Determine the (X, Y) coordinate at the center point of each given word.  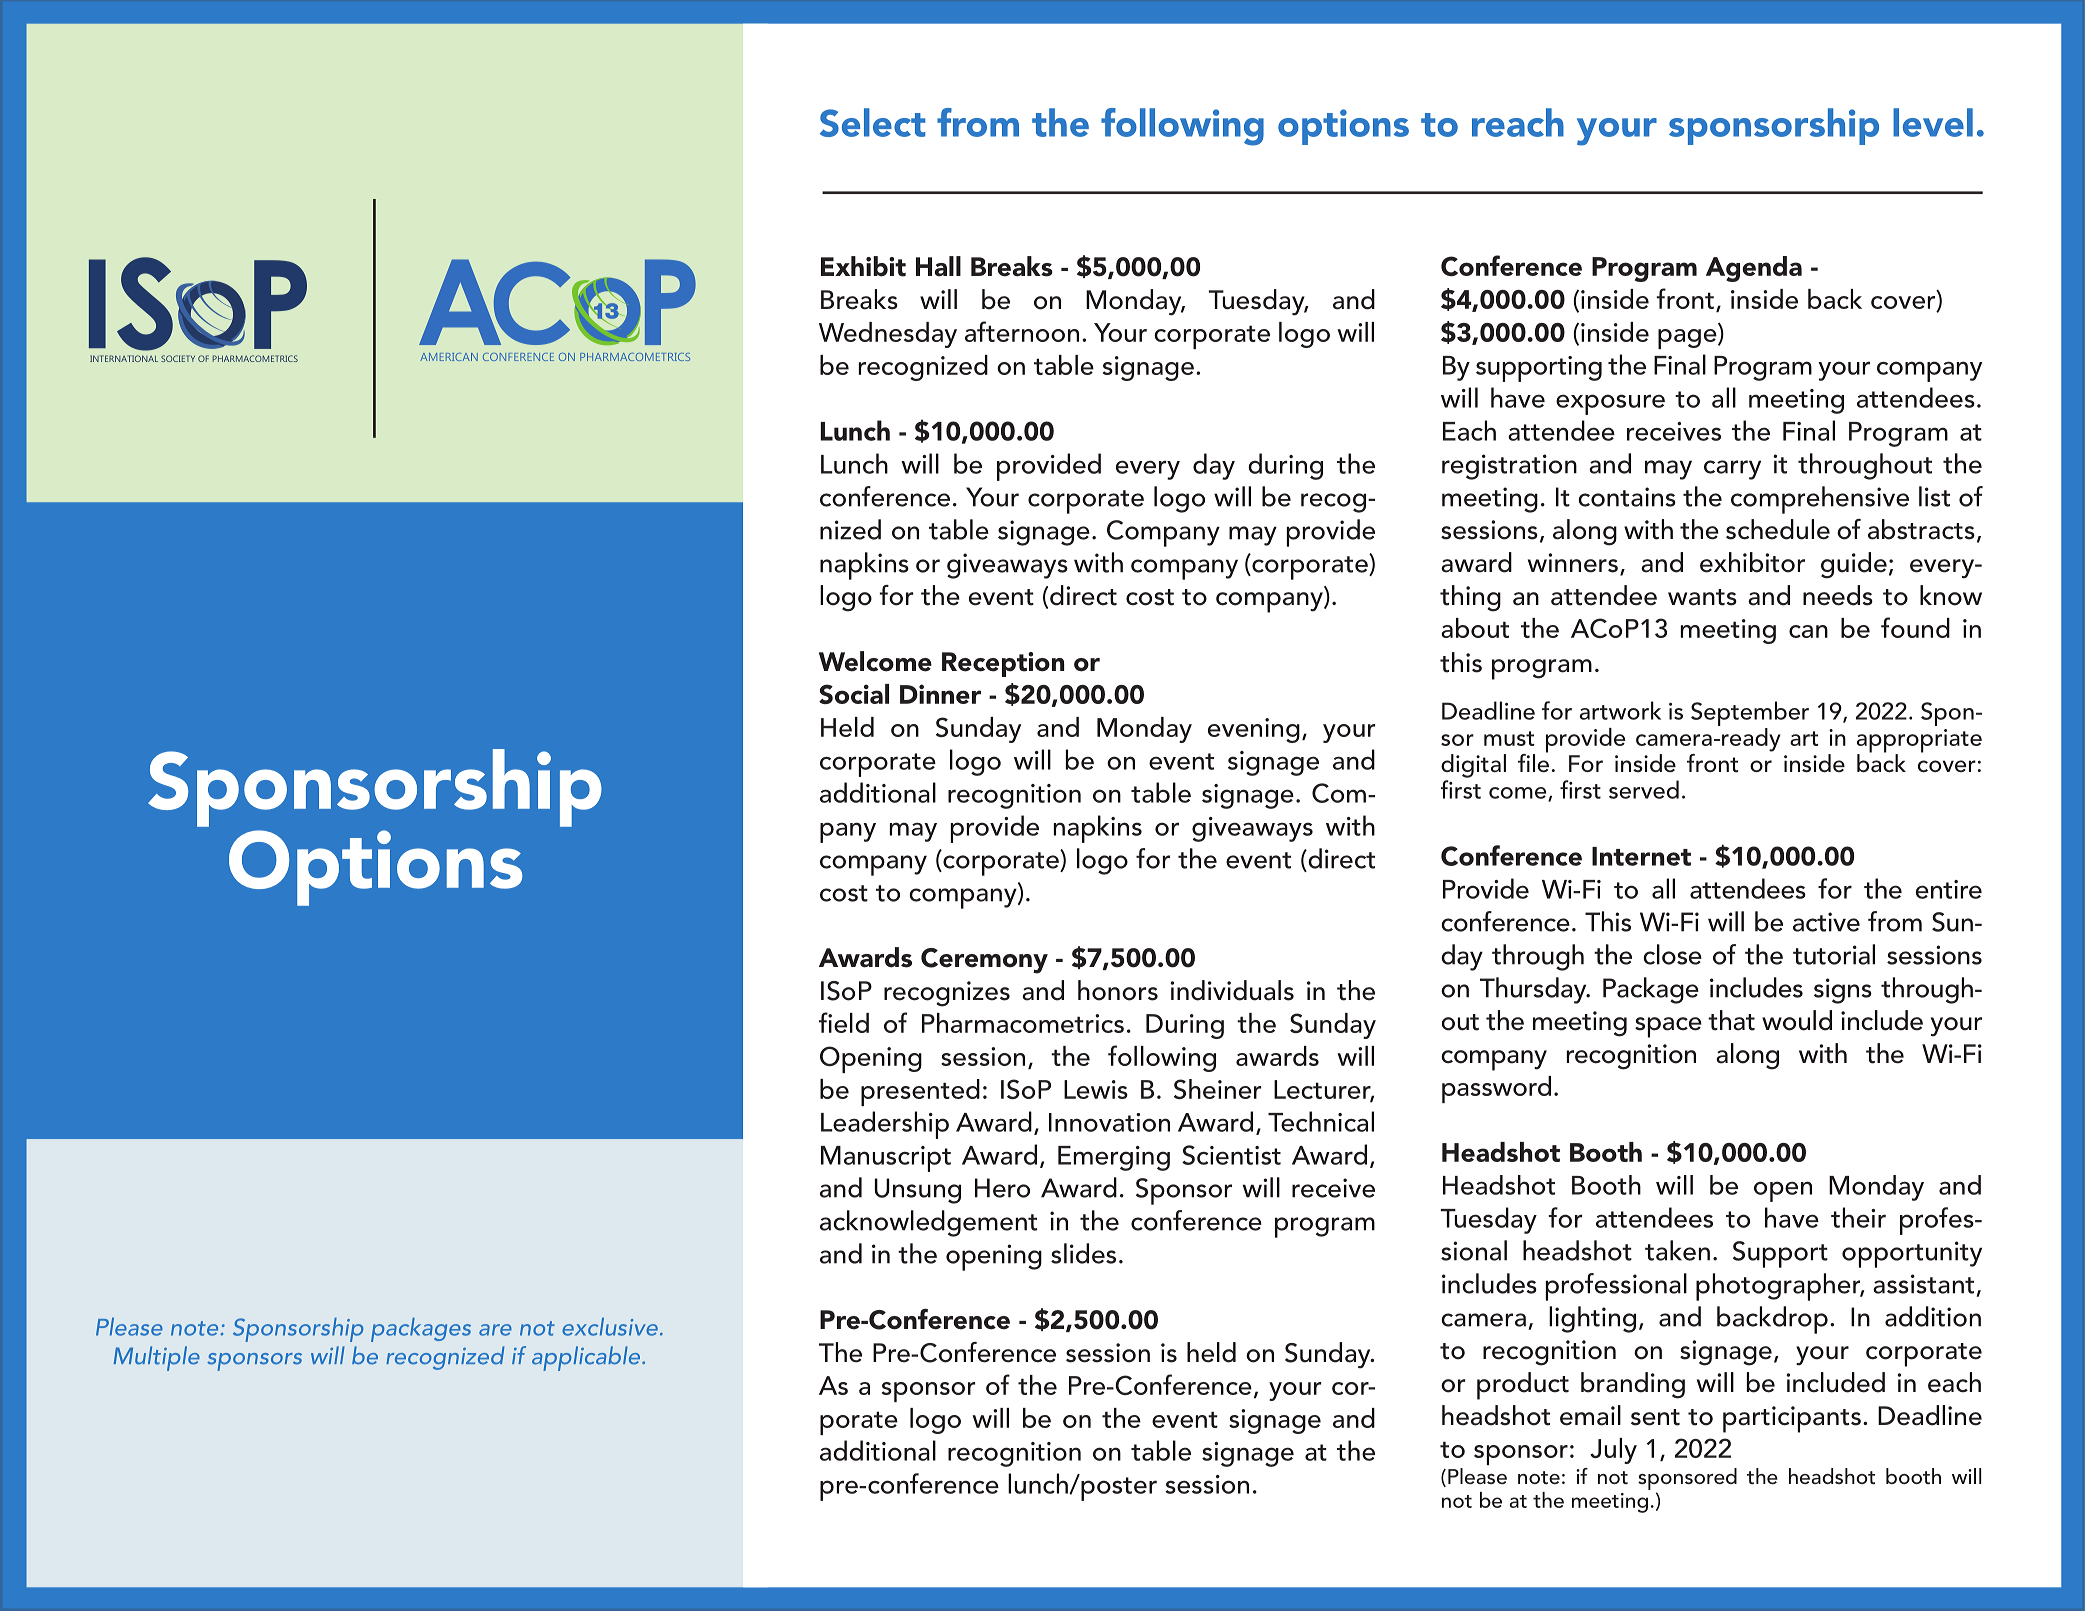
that (1731, 1020)
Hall (938, 266)
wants (1702, 597)
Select (872, 122)
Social (854, 694)
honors (1118, 990)
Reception (1003, 664)
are (495, 1330)
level (1933, 122)
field (844, 1022)
